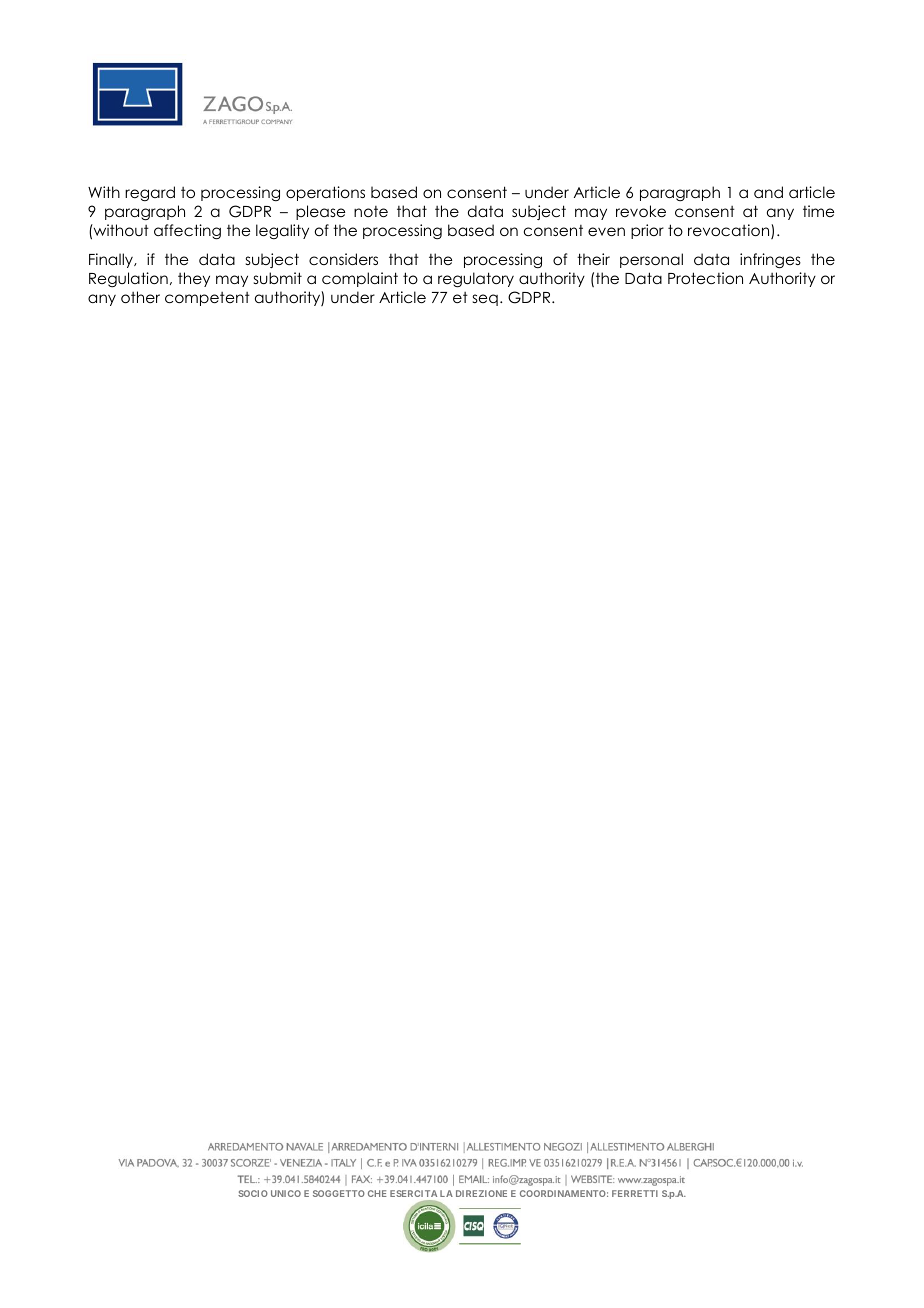 This page has width=924, height=1308. I want to click on competent, so click(207, 299).
